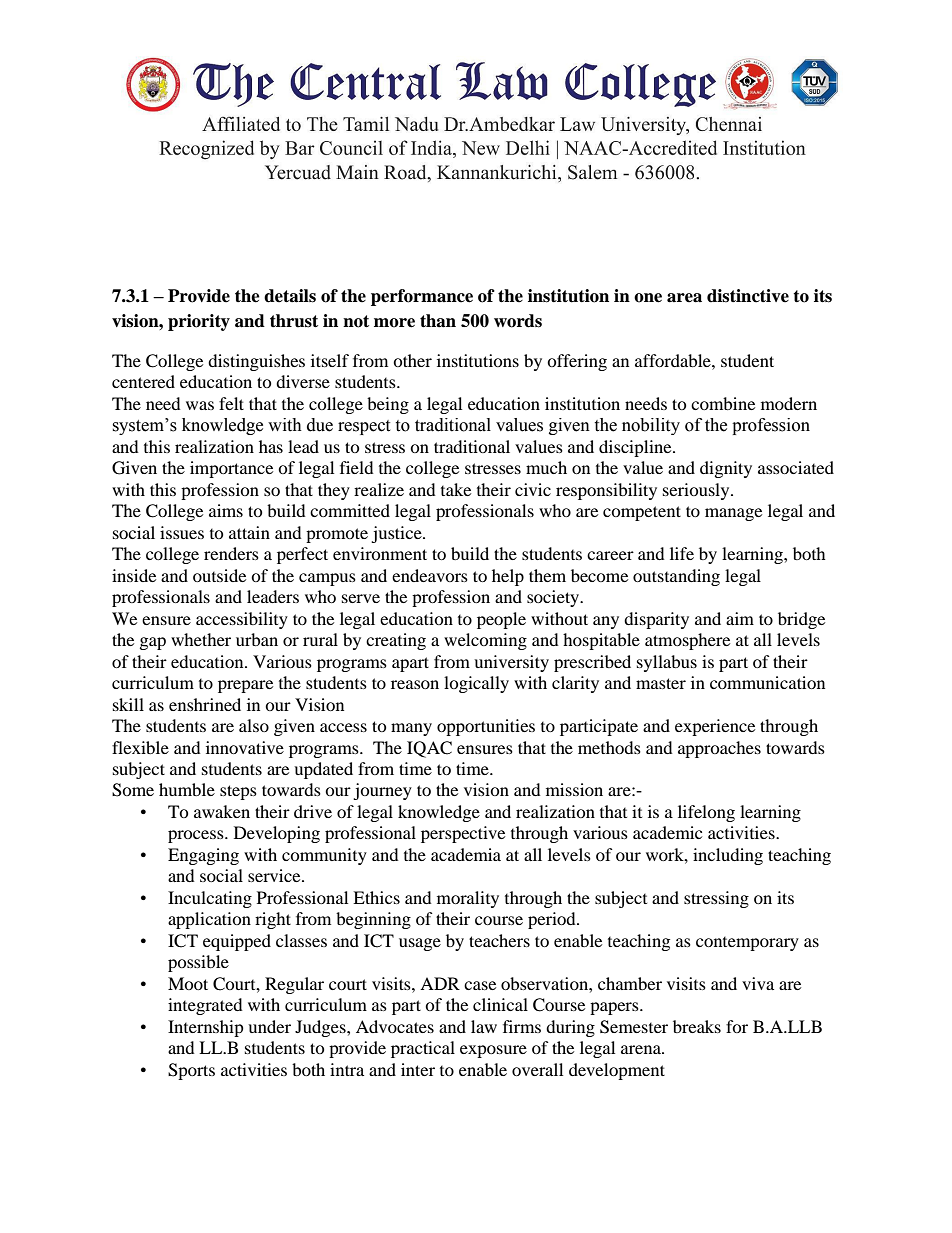 This image has height=1233, width=952. I want to click on communication, so click(767, 682).
